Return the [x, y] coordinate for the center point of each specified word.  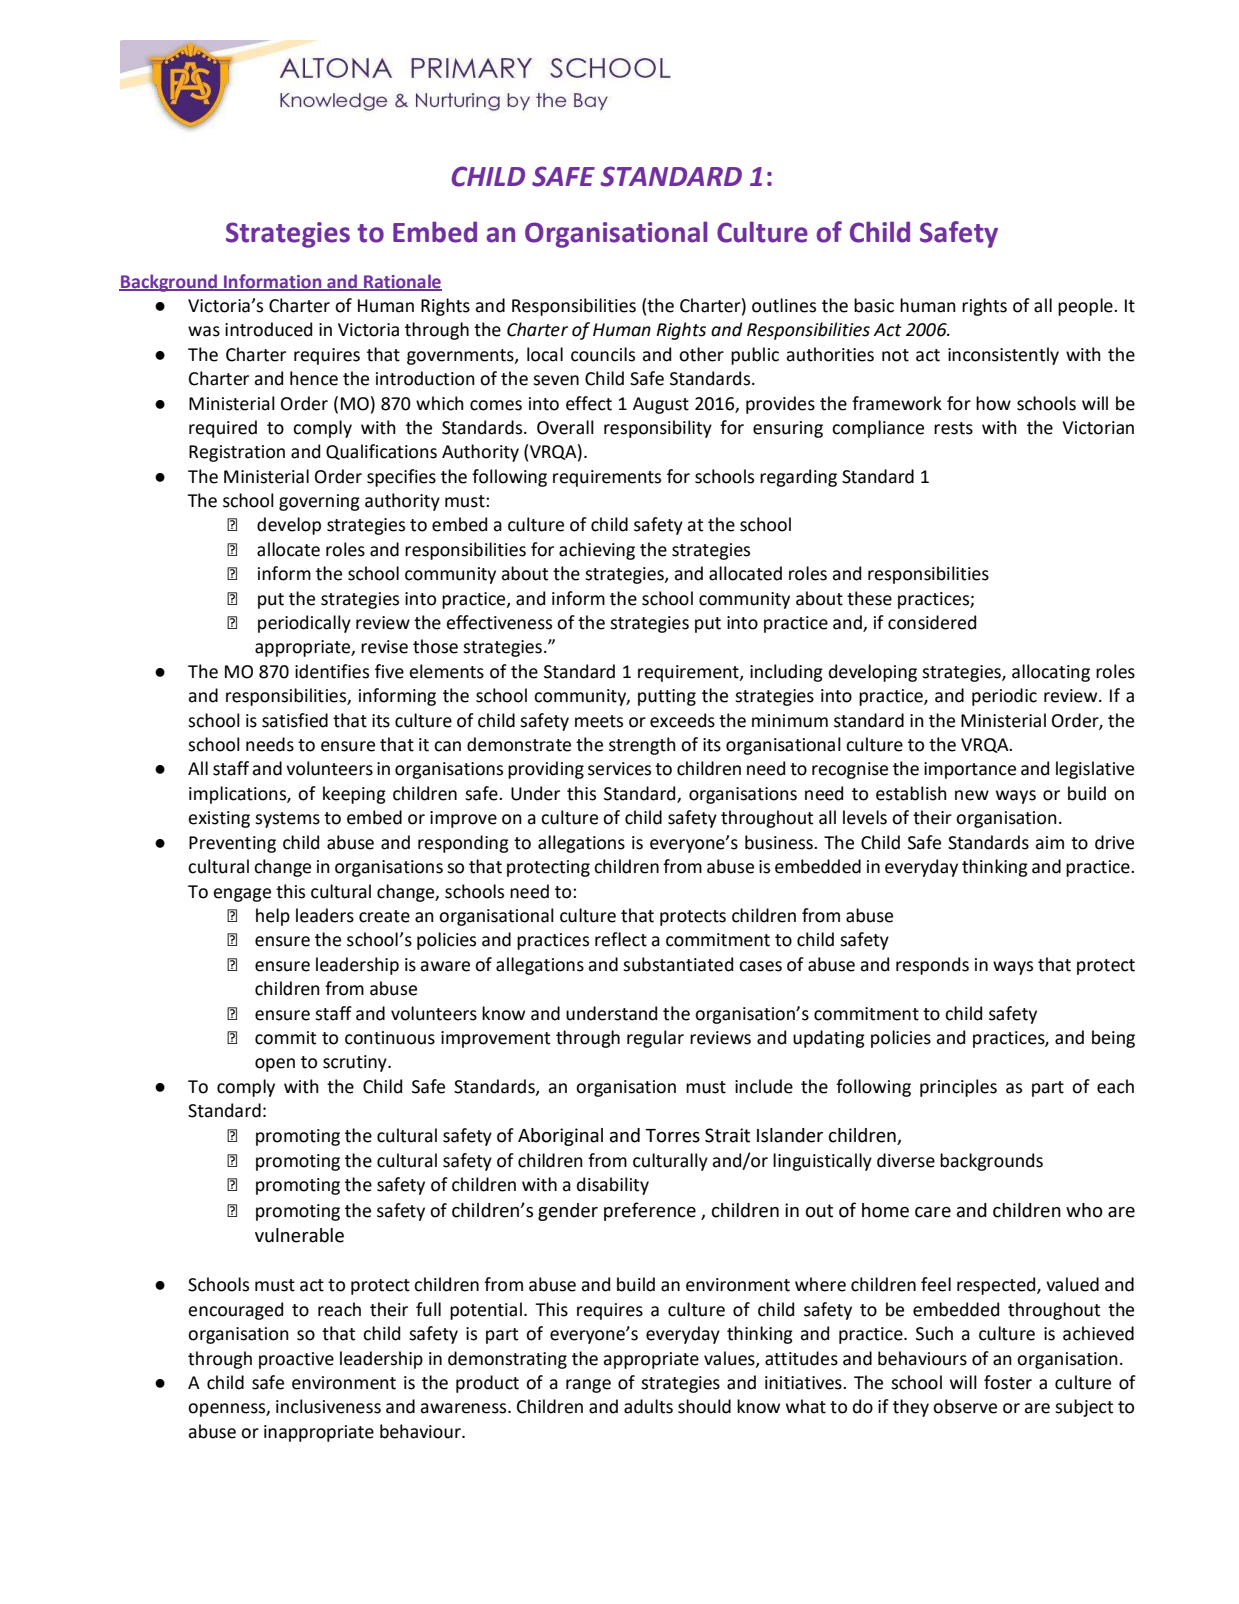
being [1113, 1039]
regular [655, 1039]
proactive [296, 1360]
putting [667, 697]
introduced [268, 329]
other [701, 354]
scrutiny [356, 1063]
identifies [332, 671]
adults [648, 1406]
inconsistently [1003, 356]
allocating [1051, 673]
